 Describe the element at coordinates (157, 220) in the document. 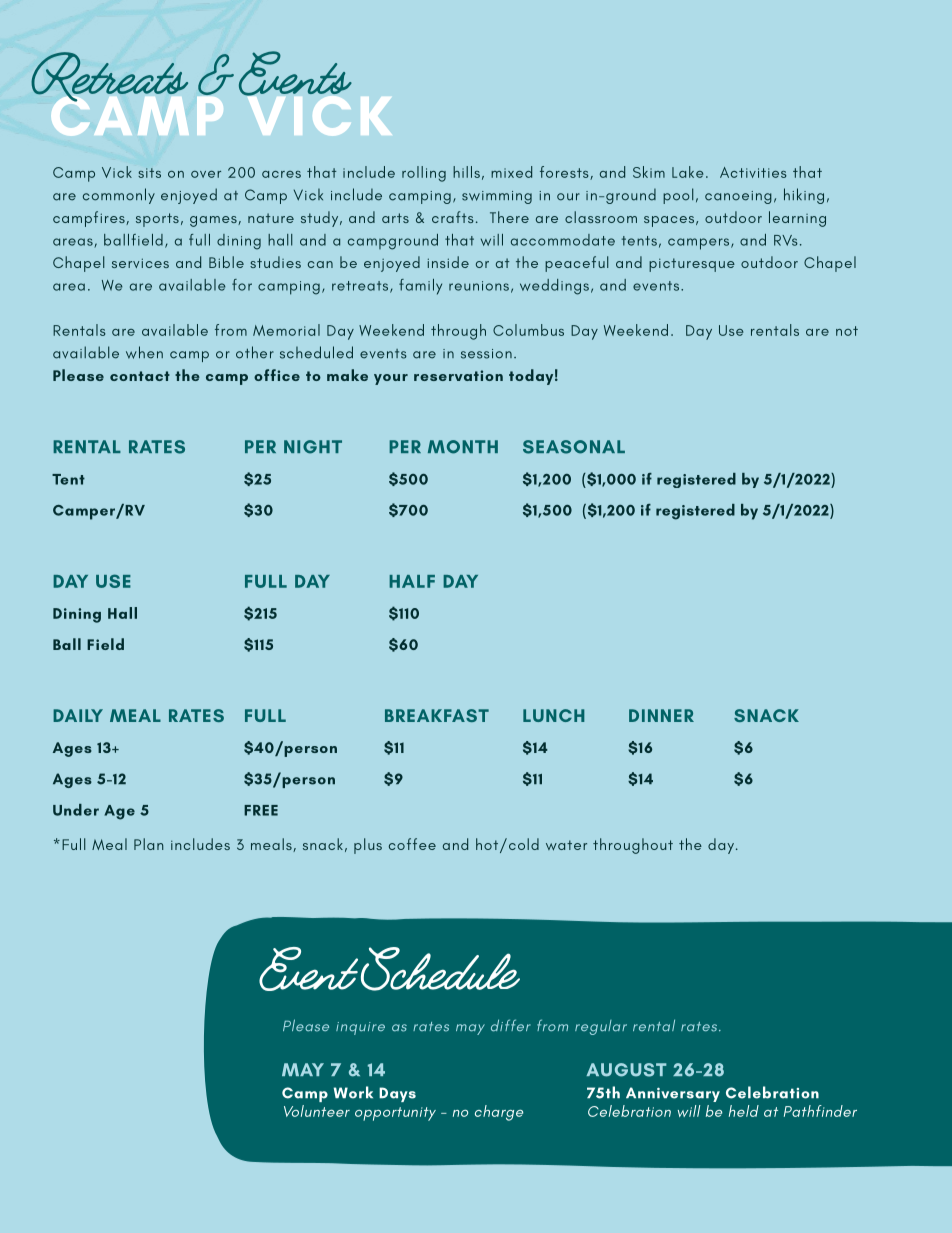

I see `sports` at that location.
